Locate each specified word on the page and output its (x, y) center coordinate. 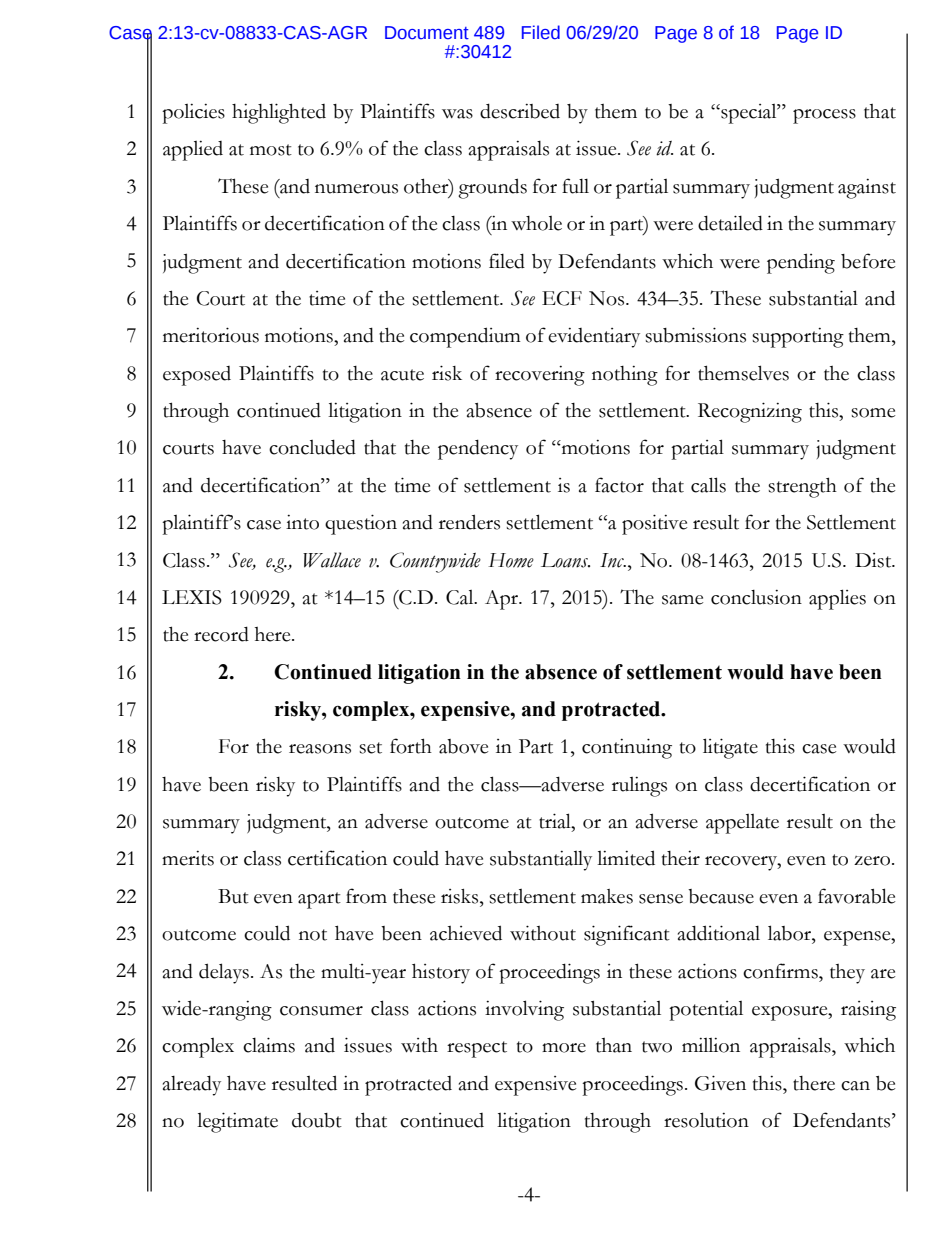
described (520, 111)
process (824, 116)
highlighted (279, 113)
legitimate (237, 1122)
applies (837, 599)
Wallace (332, 560)
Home (511, 560)
